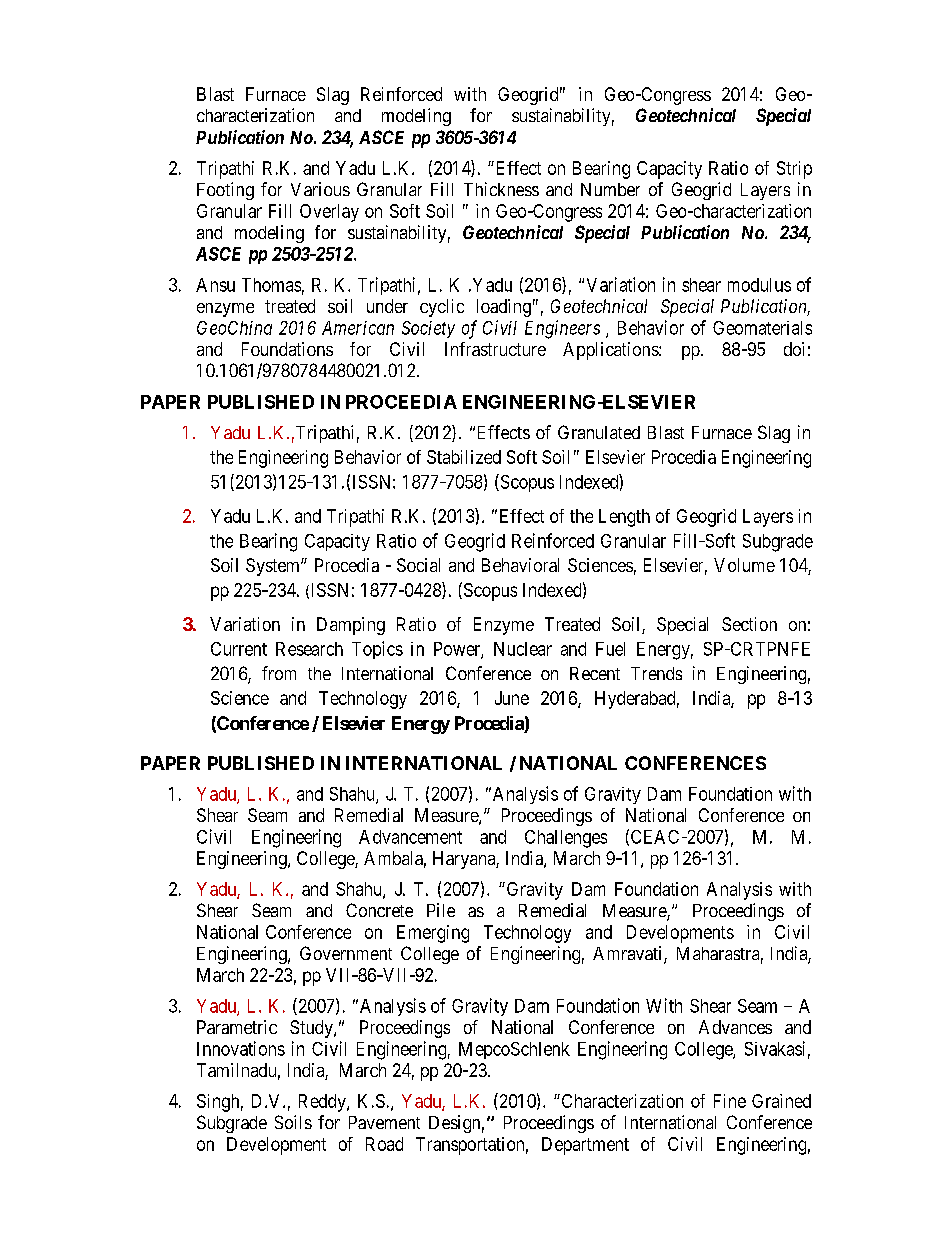  Describe the element at coordinates (794, 170) in the document. I see `Strip` at that location.
